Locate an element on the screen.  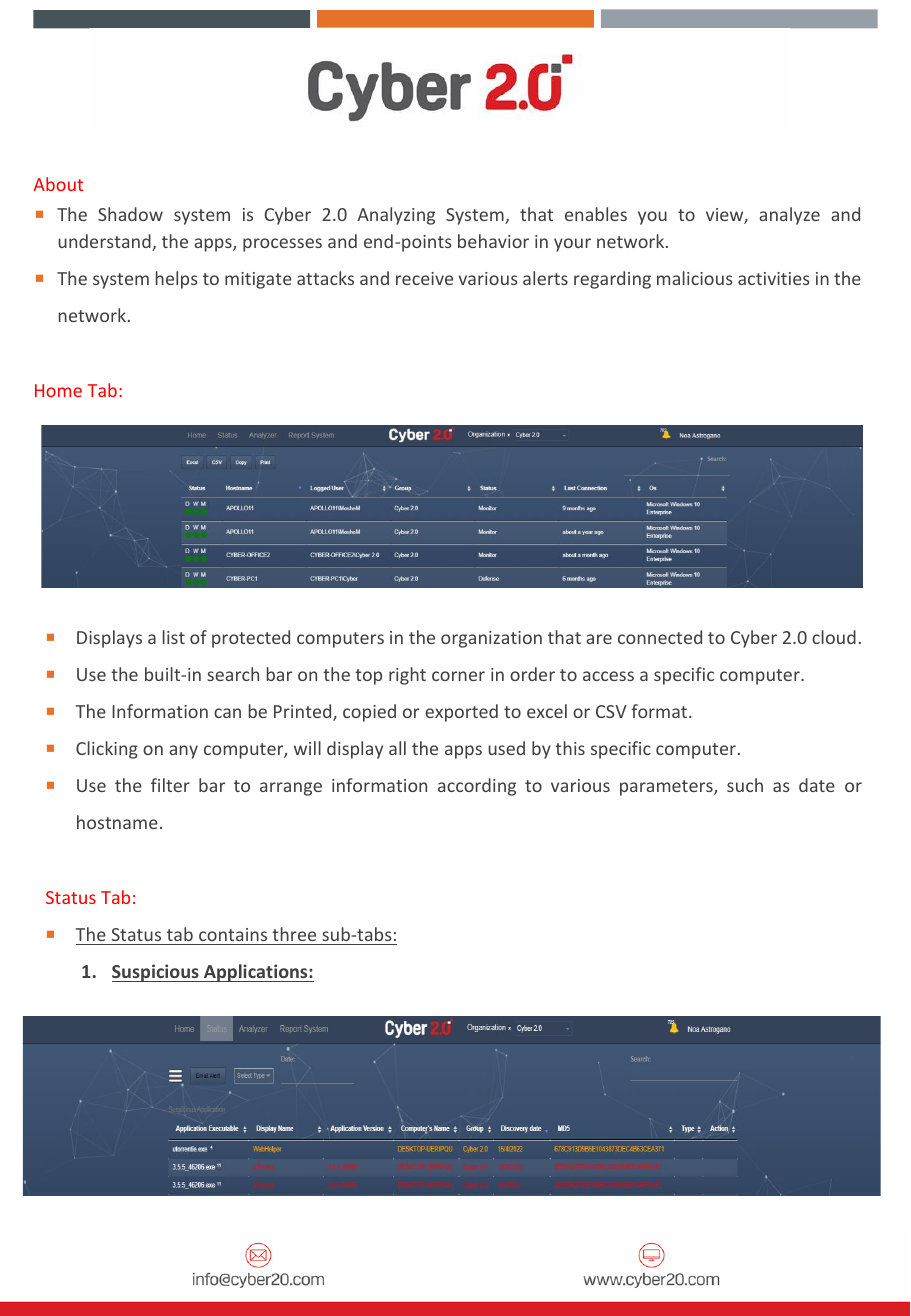
Shadow is located at coordinates (130, 214).
